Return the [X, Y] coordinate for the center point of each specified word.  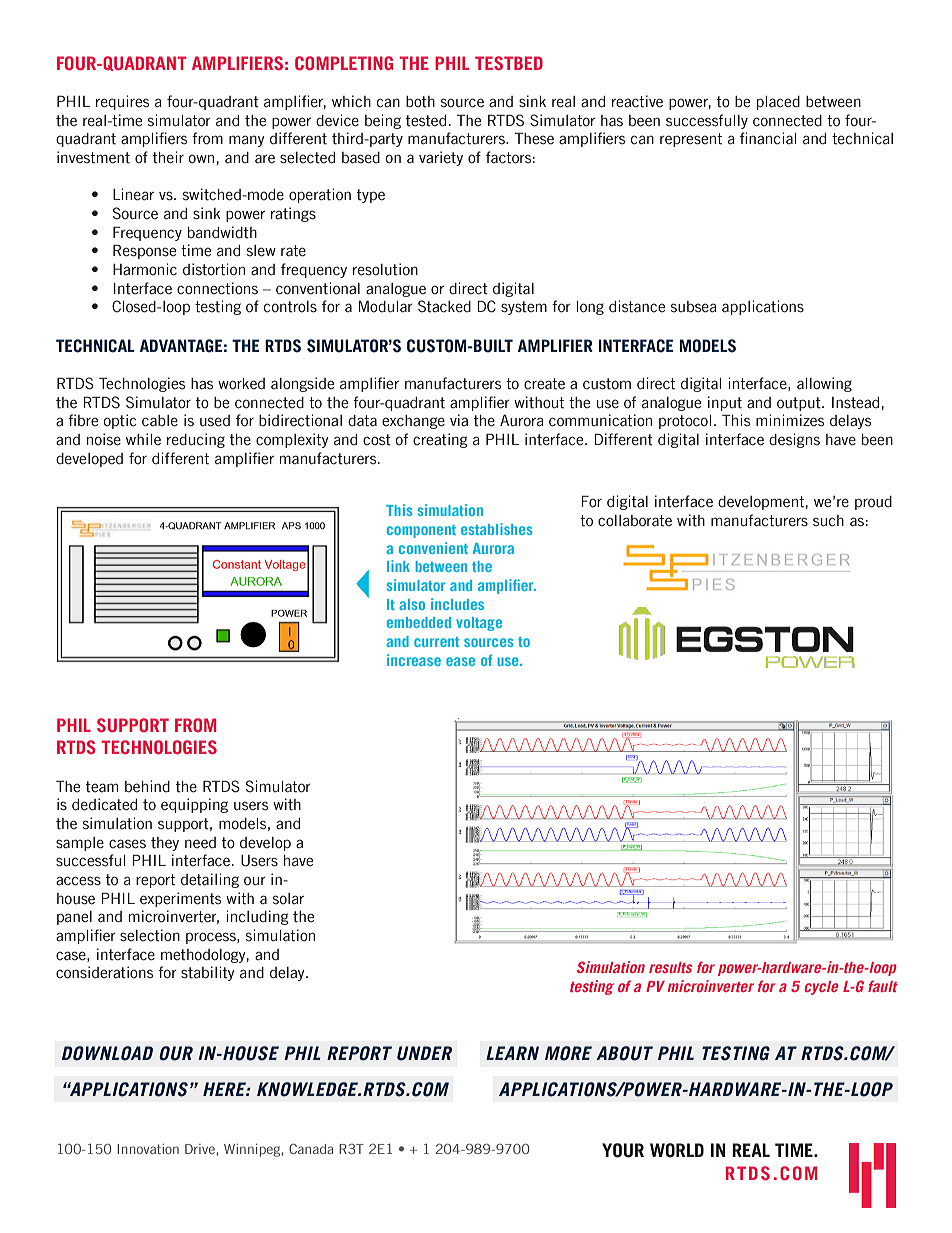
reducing [196, 440]
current [436, 642]
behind [147, 786]
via [459, 420]
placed [778, 103]
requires [122, 102]
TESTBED [509, 63]
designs [794, 440]
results [670, 967]
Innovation [148, 1149]
